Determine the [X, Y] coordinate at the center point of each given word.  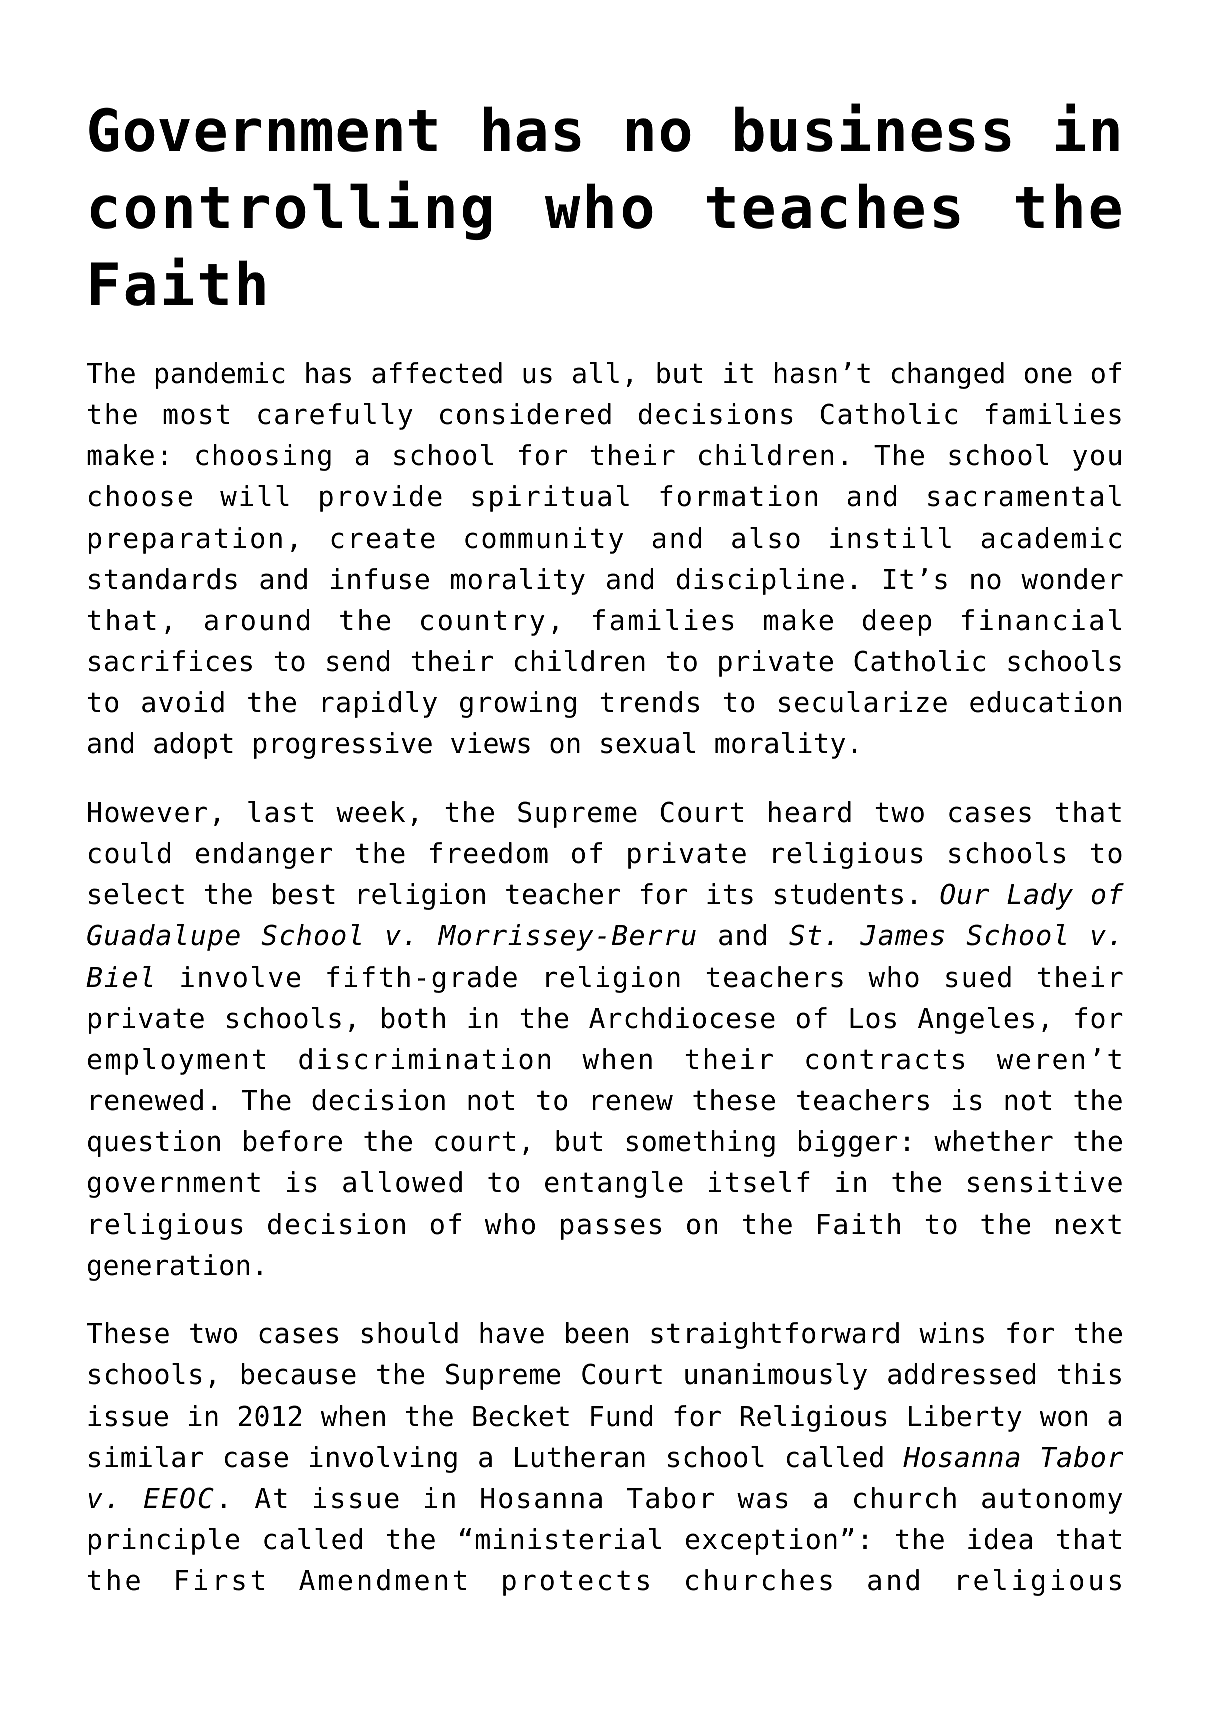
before [293, 1141]
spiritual [550, 498]
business [873, 127]
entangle [614, 1184]
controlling [291, 210]
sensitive [1045, 1182]
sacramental [1024, 496]
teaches [833, 206]
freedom [489, 853]
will [254, 495]
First [220, 1580]
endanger [264, 855]
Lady [1040, 896]
